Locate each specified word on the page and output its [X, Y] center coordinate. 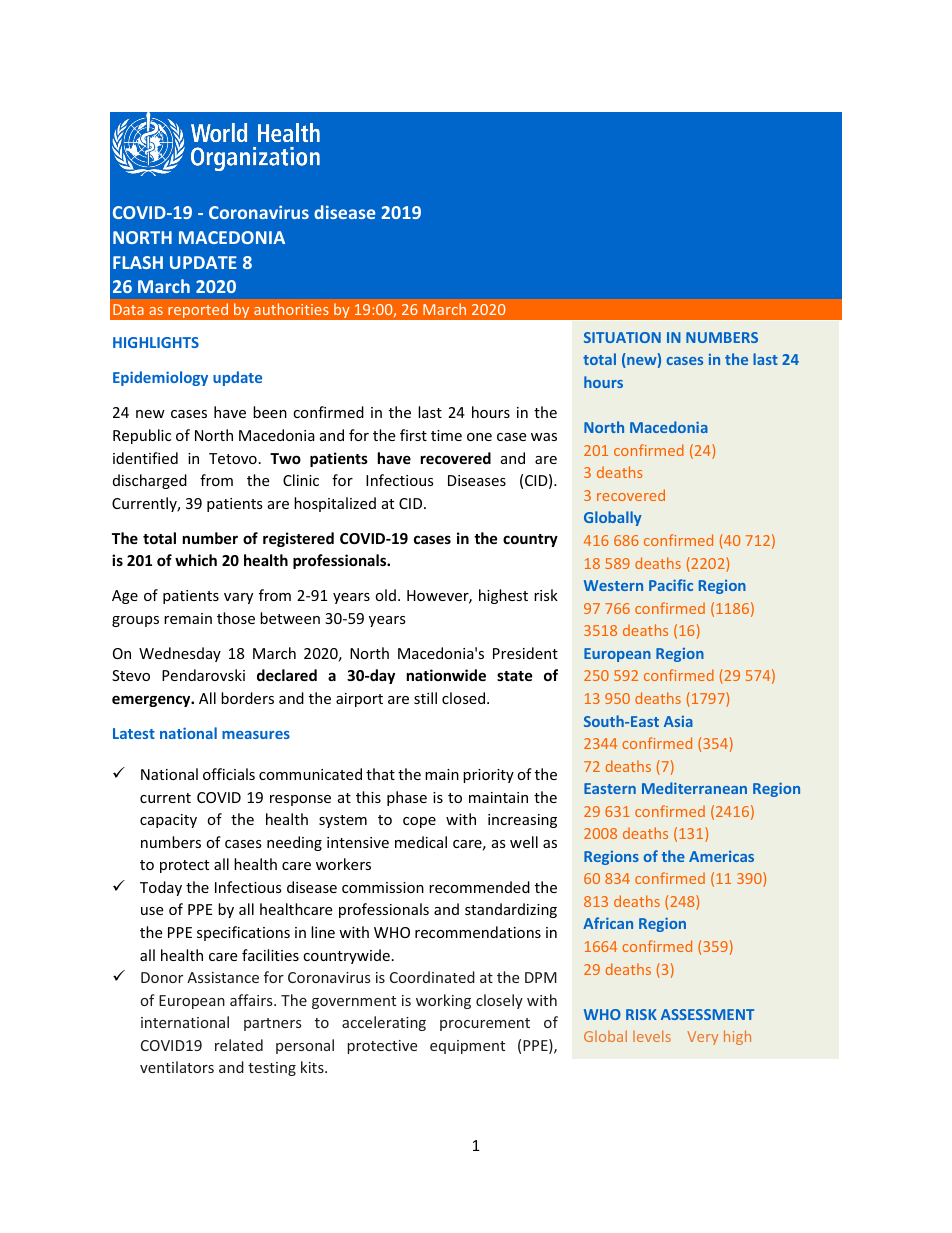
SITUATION [622, 337]
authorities [291, 309]
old [385, 595]
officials [229, 774]
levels [652, 1036]
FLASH [138, 262]
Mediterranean [694, 788]
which [196, 560]
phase [407, 798]
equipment [467, 1047]
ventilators [177, 1067]
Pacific [671, 585]
